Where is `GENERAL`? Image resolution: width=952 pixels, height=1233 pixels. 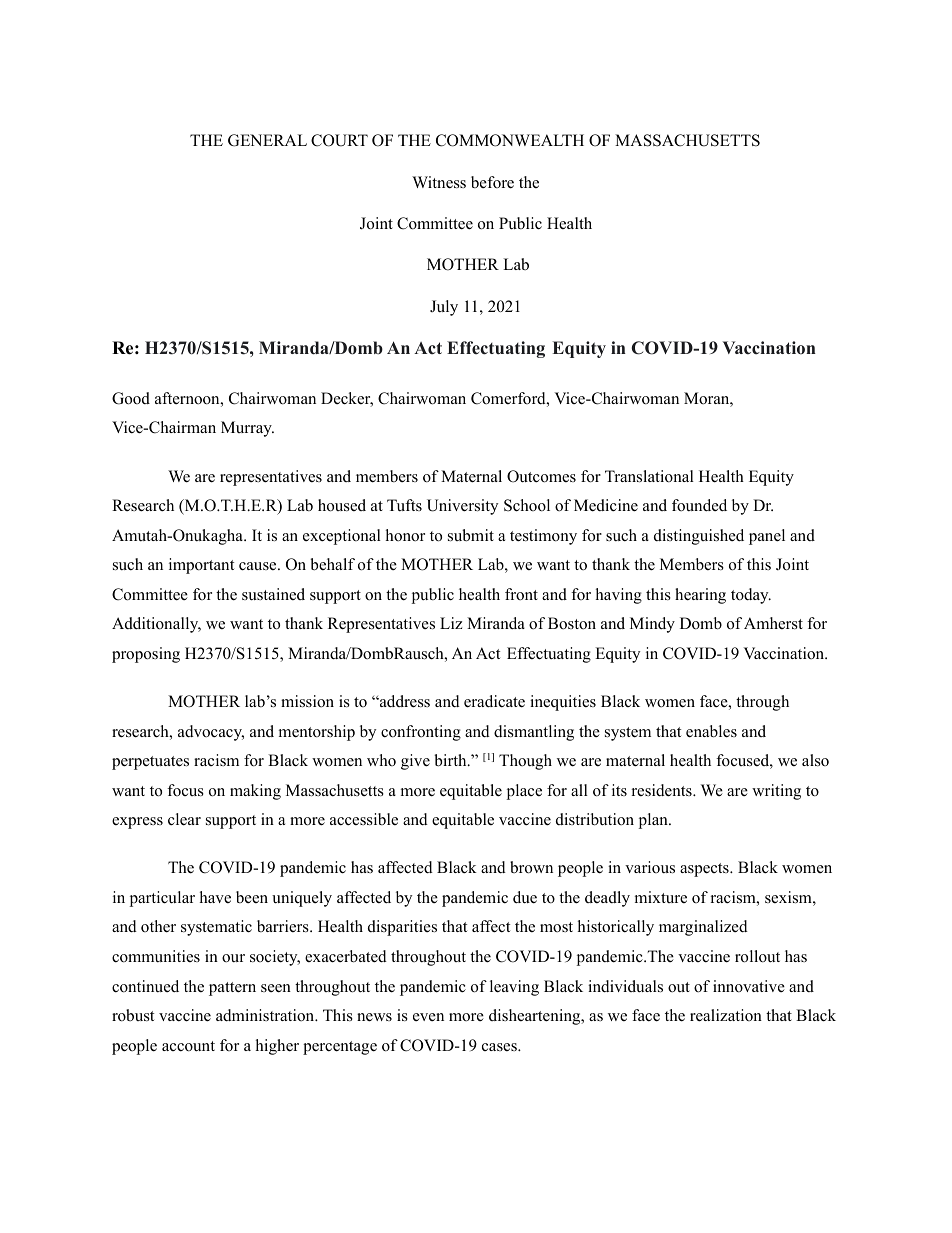
GENERAL is located at coordinates (267, 140).
